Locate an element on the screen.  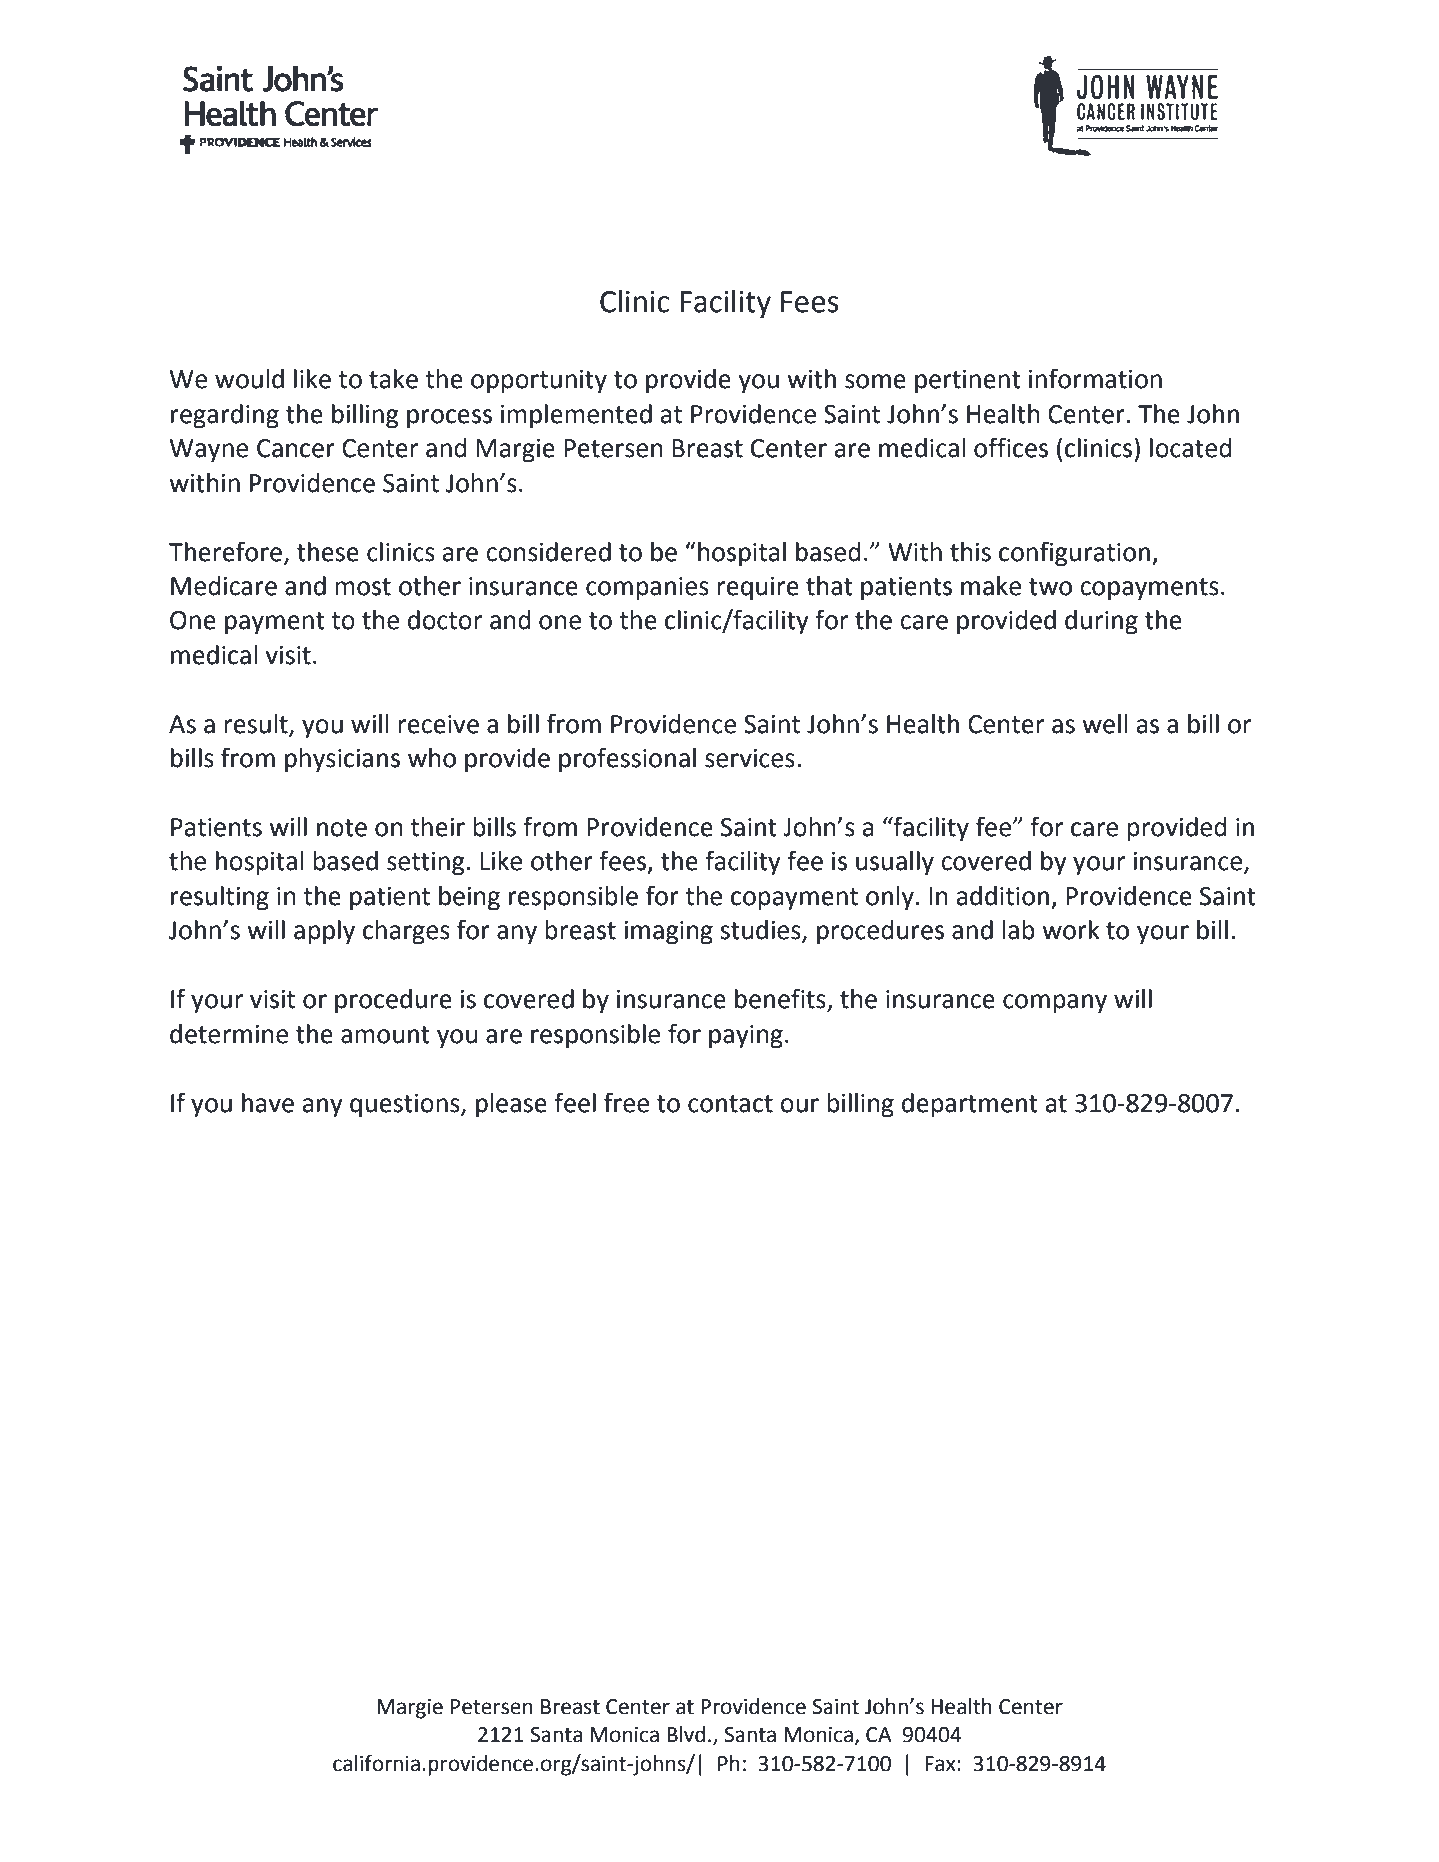
Fax is located at coordinates (941, 1764).
